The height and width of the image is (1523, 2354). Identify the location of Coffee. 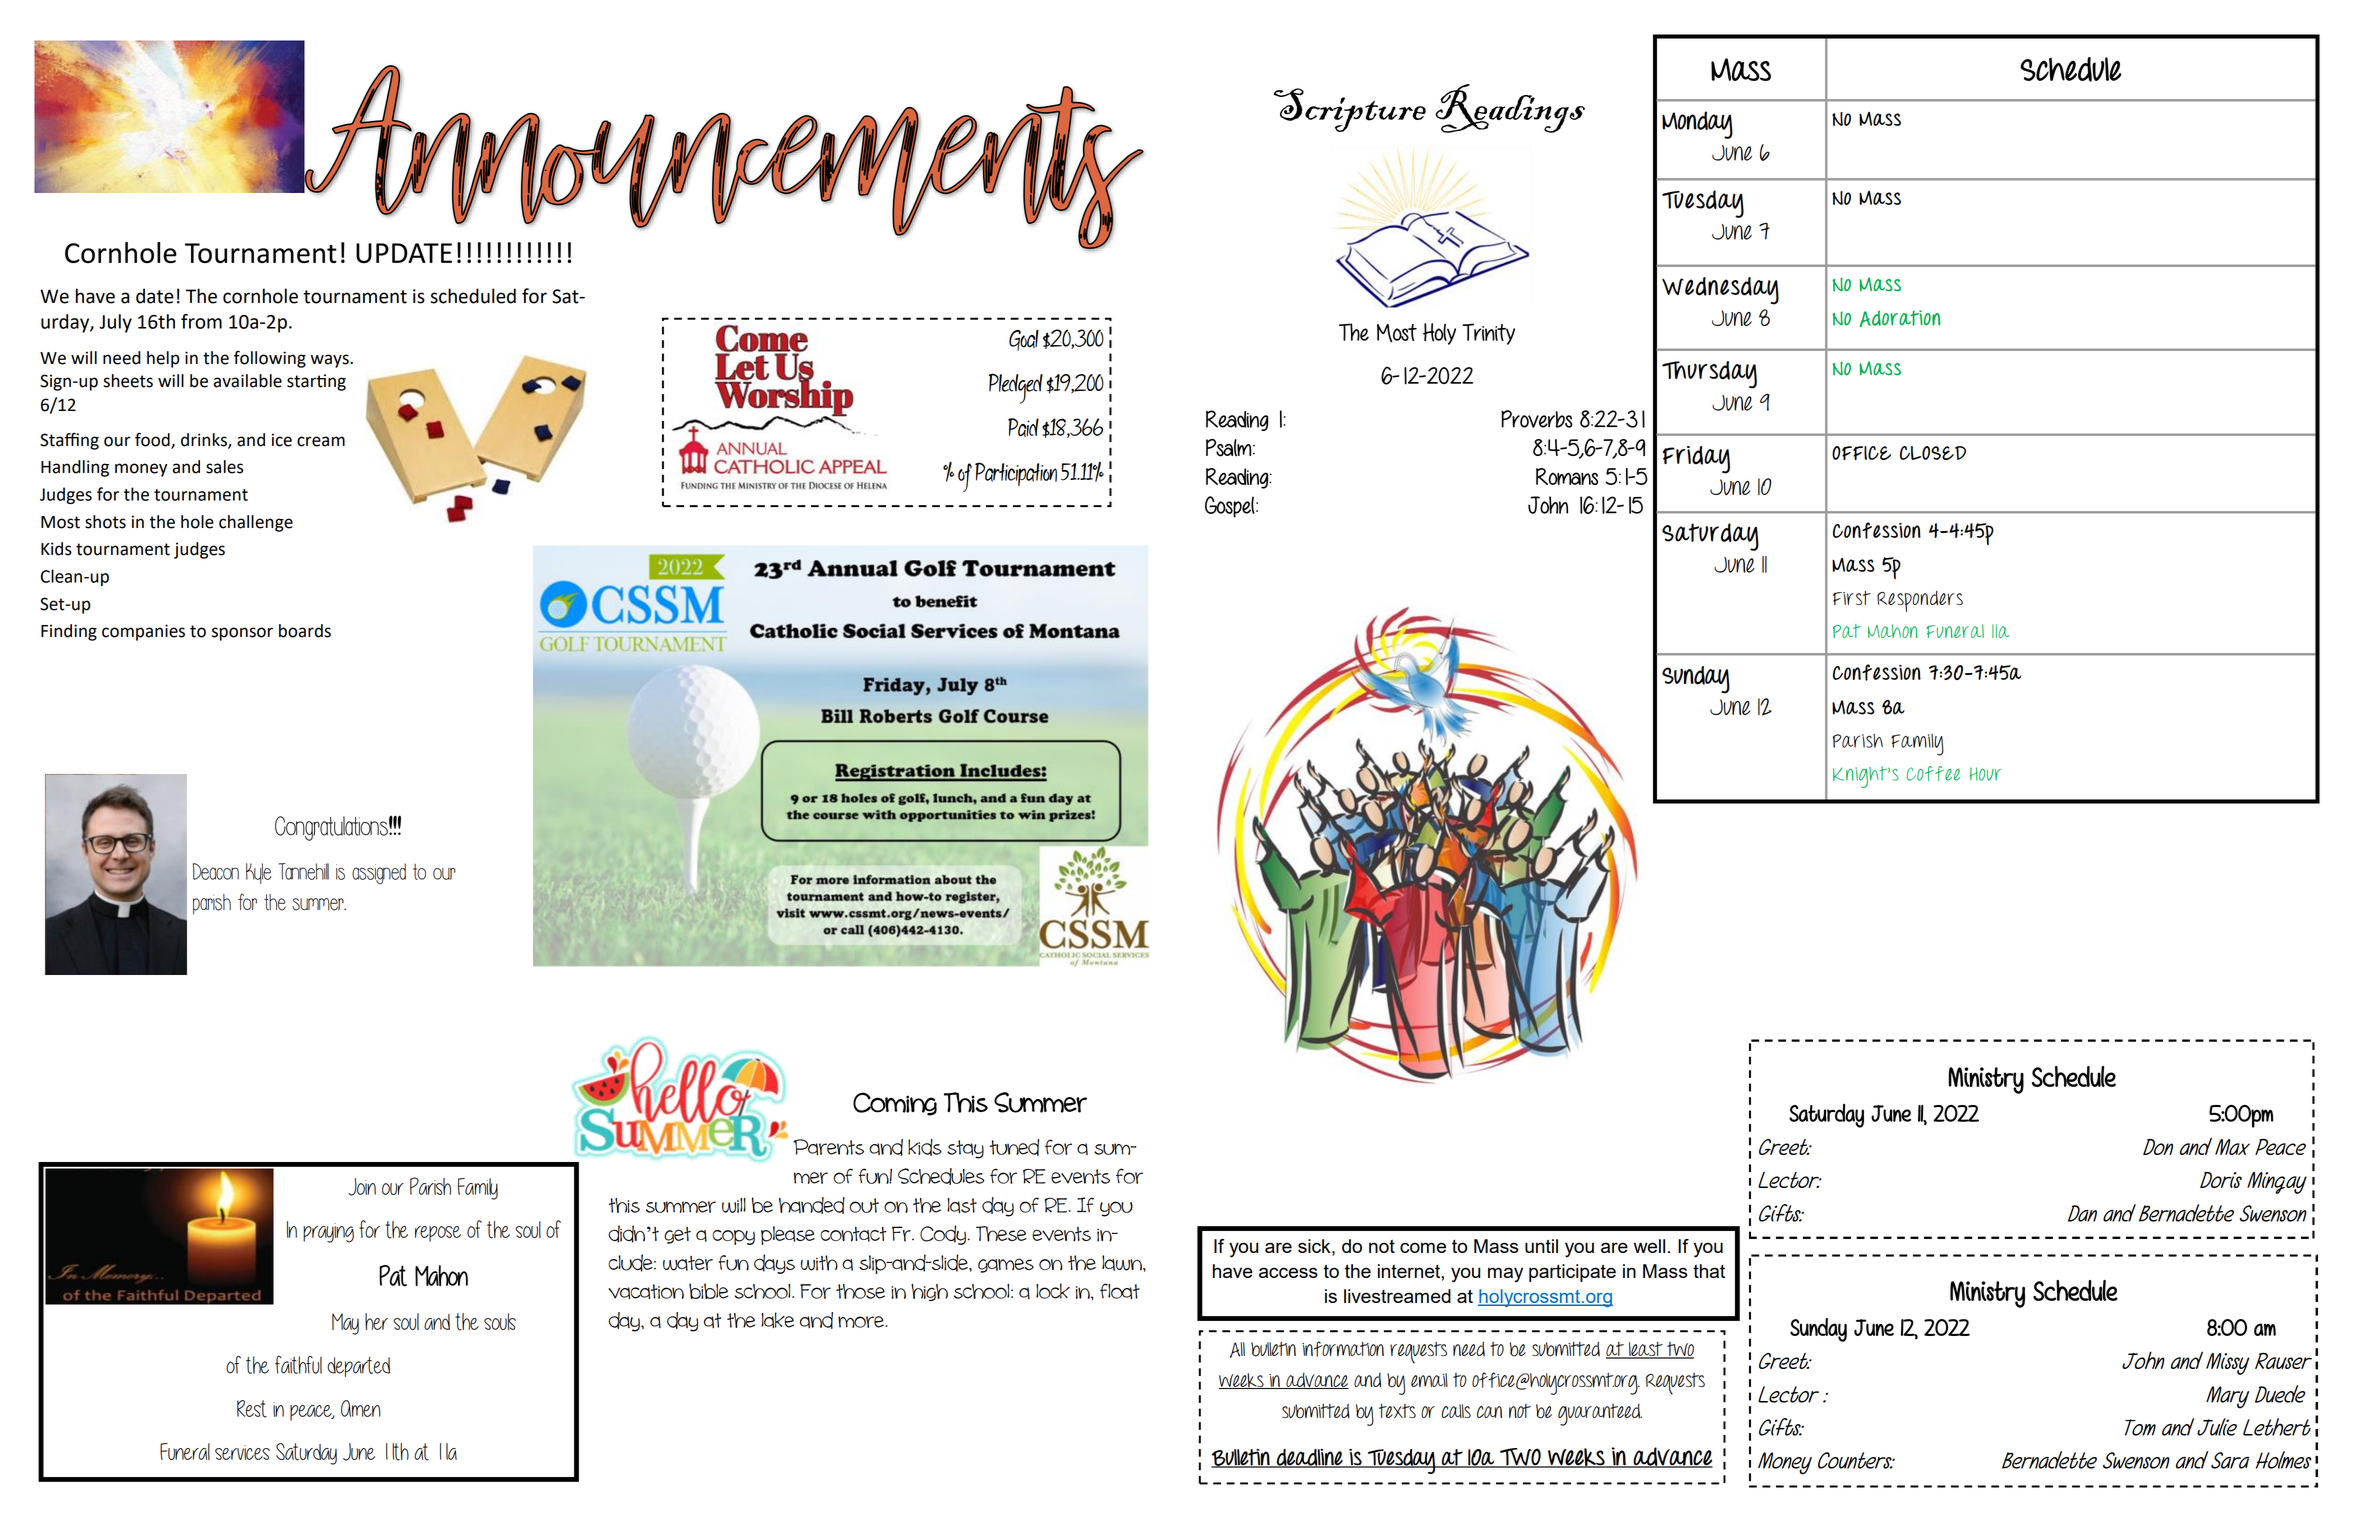
(1933, 773).
